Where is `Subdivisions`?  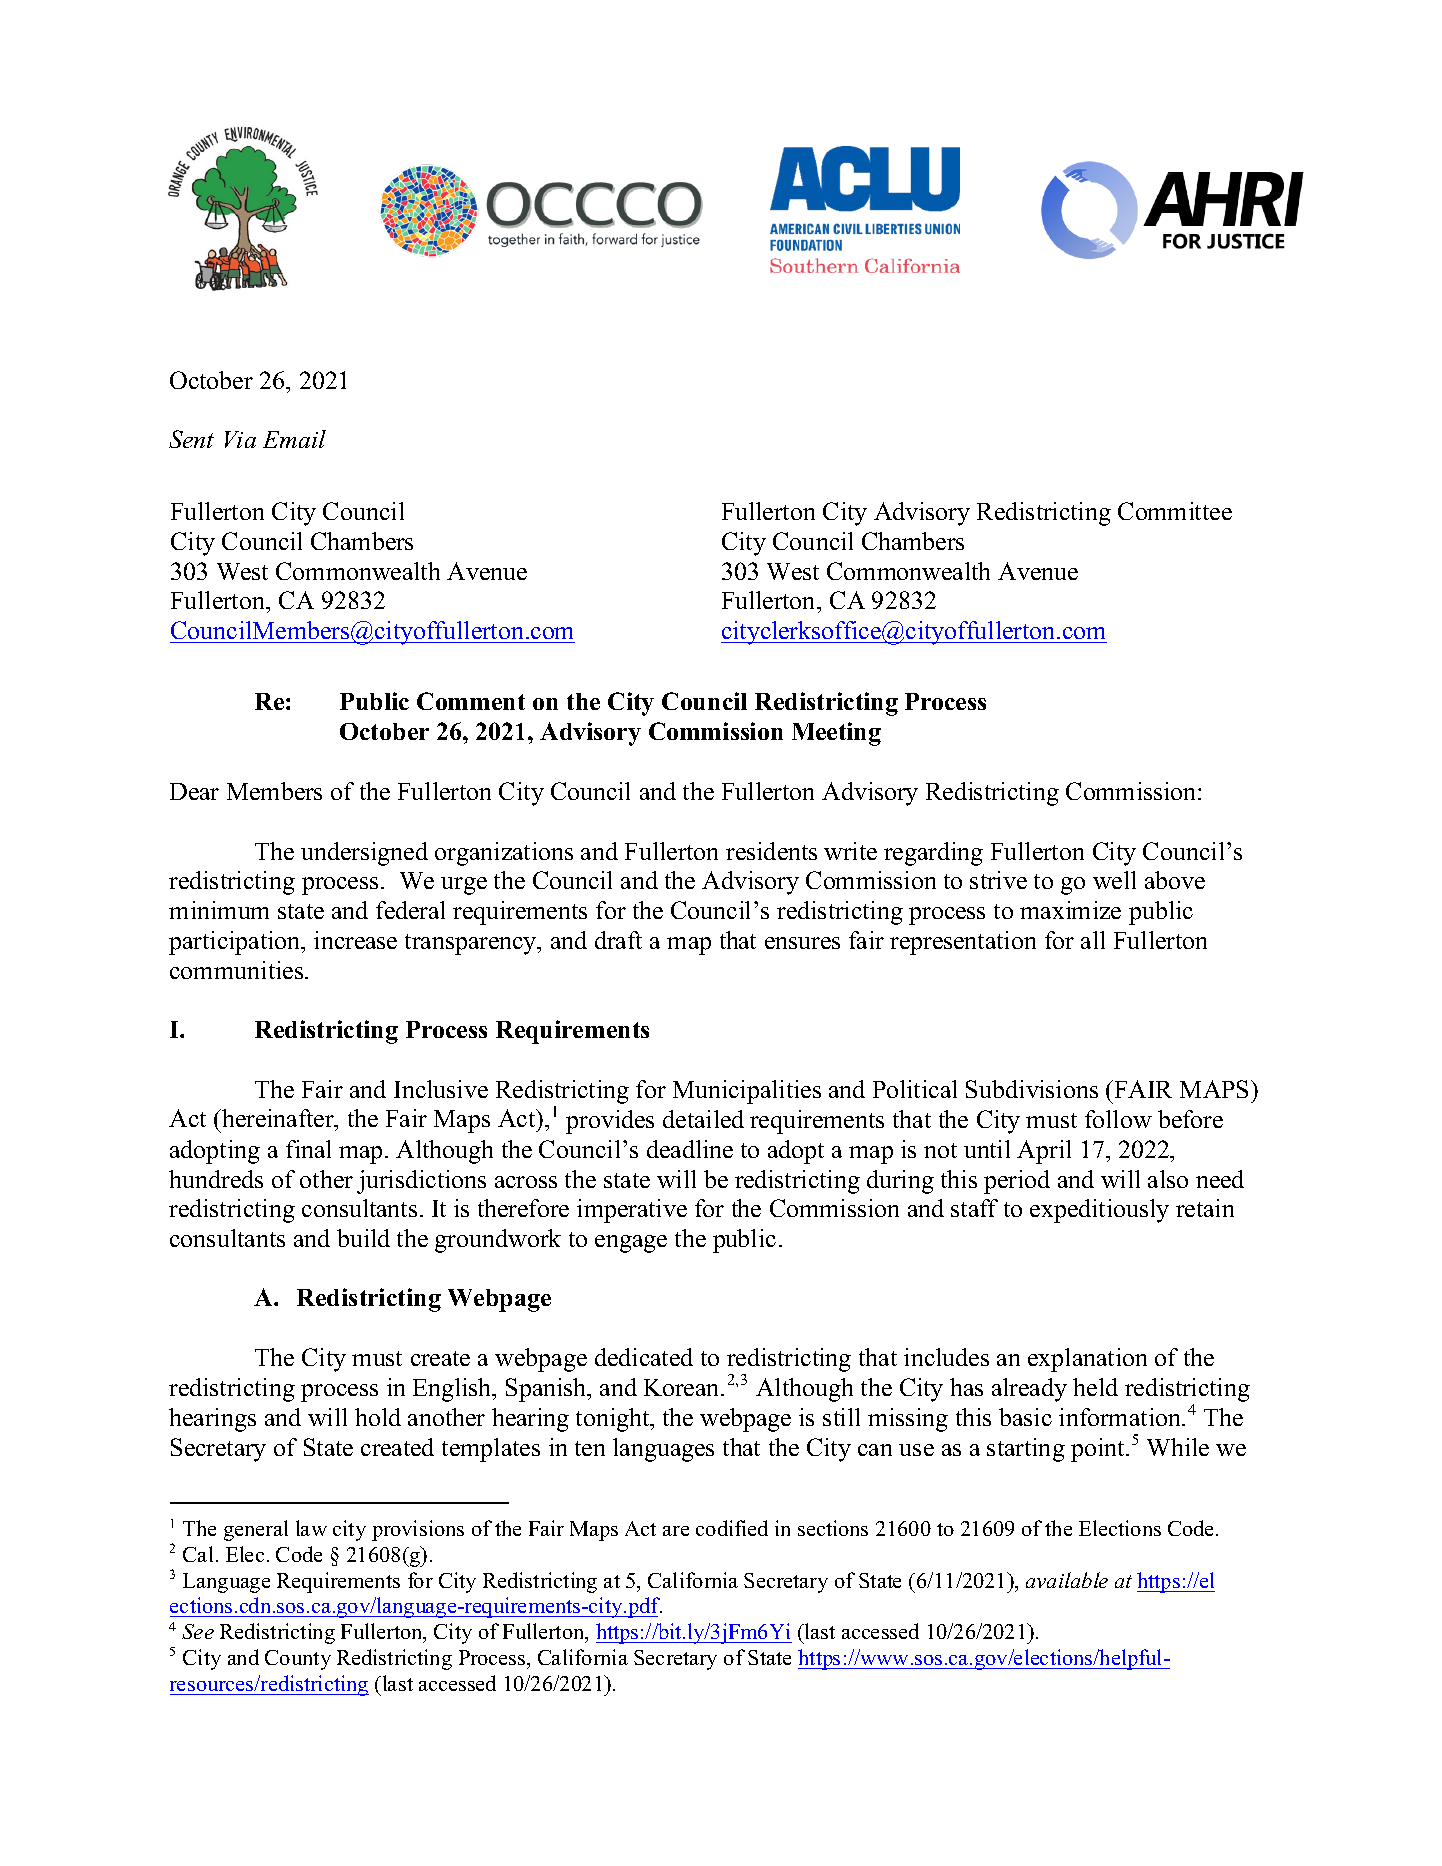 Subdivisions is located at coordinates (1032, 1089).
